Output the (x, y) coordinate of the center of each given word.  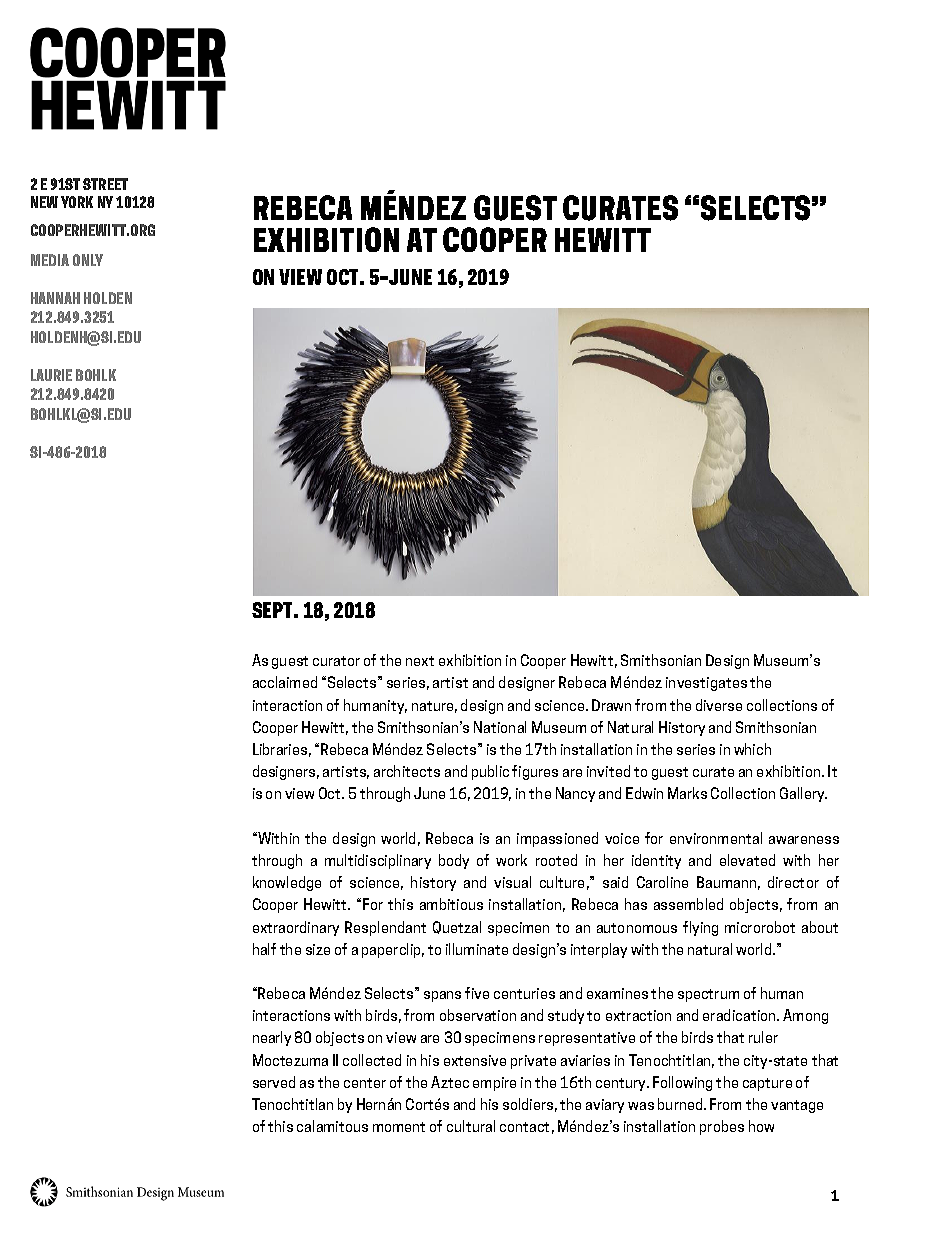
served (274, 1082)
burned (681, 1104)
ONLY (88, 260)
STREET (105, 184)
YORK (77, 202)
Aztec (450, 1082)
